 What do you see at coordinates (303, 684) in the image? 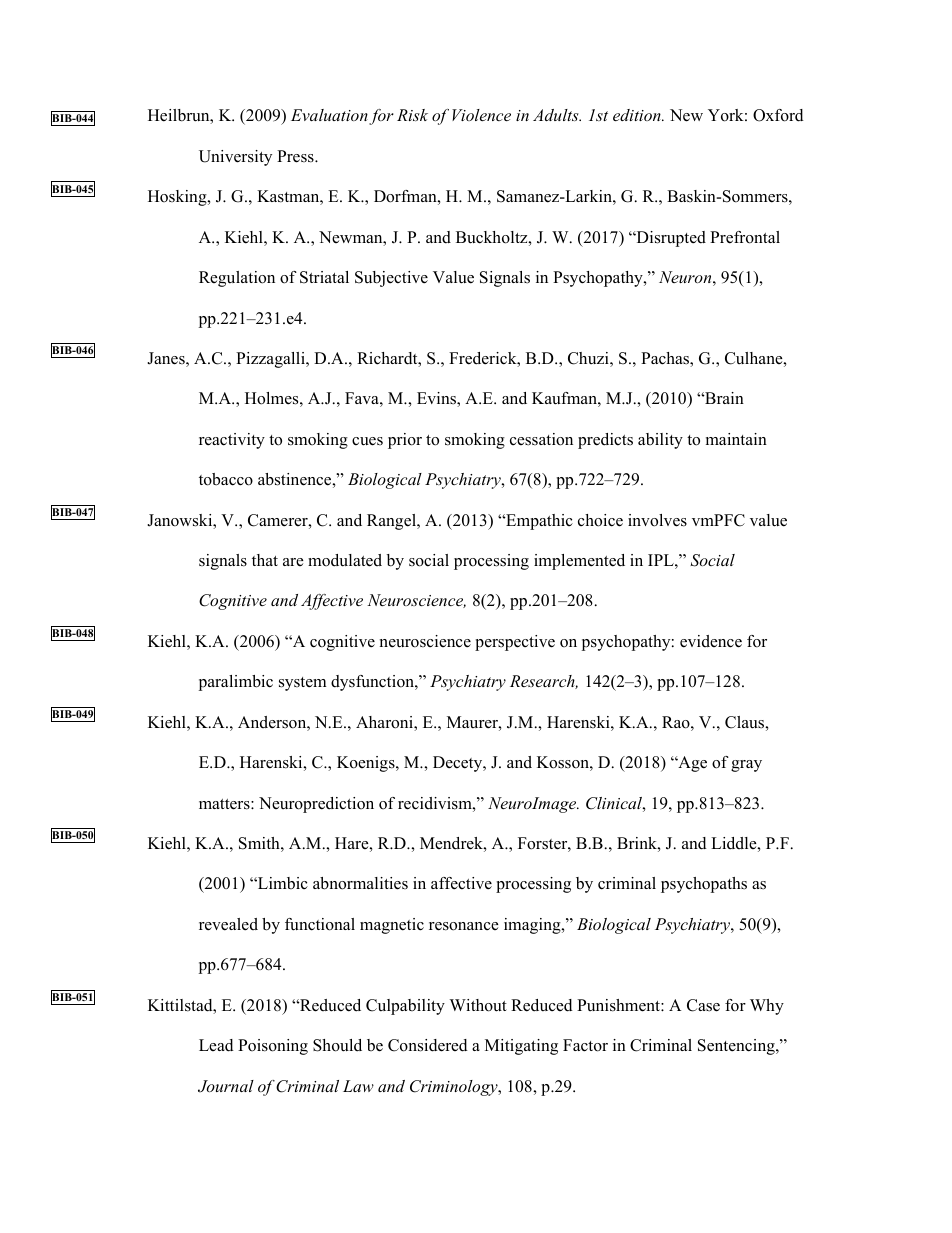
I see `system` at bounding box center [303, 684].
